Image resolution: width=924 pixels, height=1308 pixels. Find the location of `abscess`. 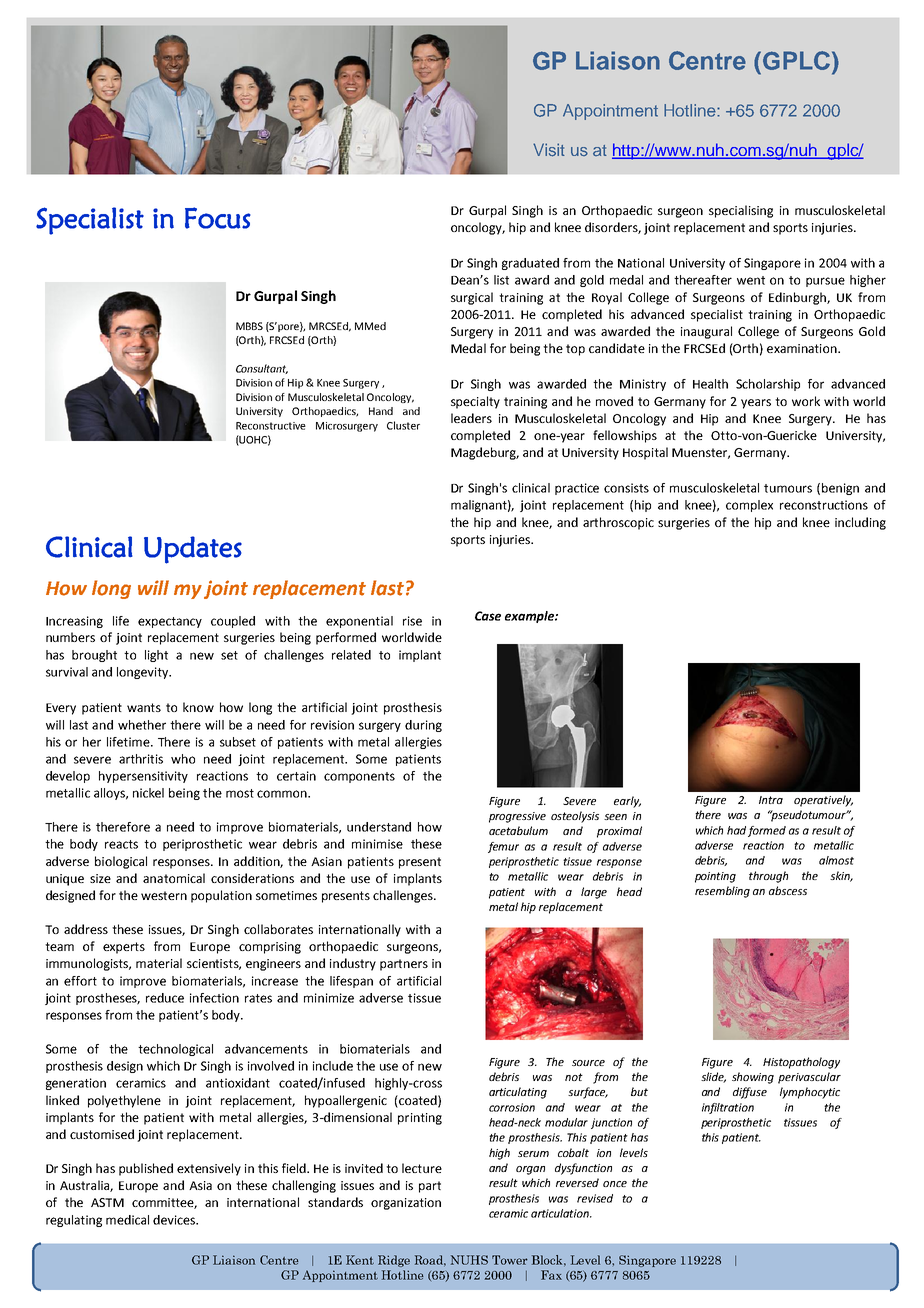

abscess is located at coordinates (788, 890).
